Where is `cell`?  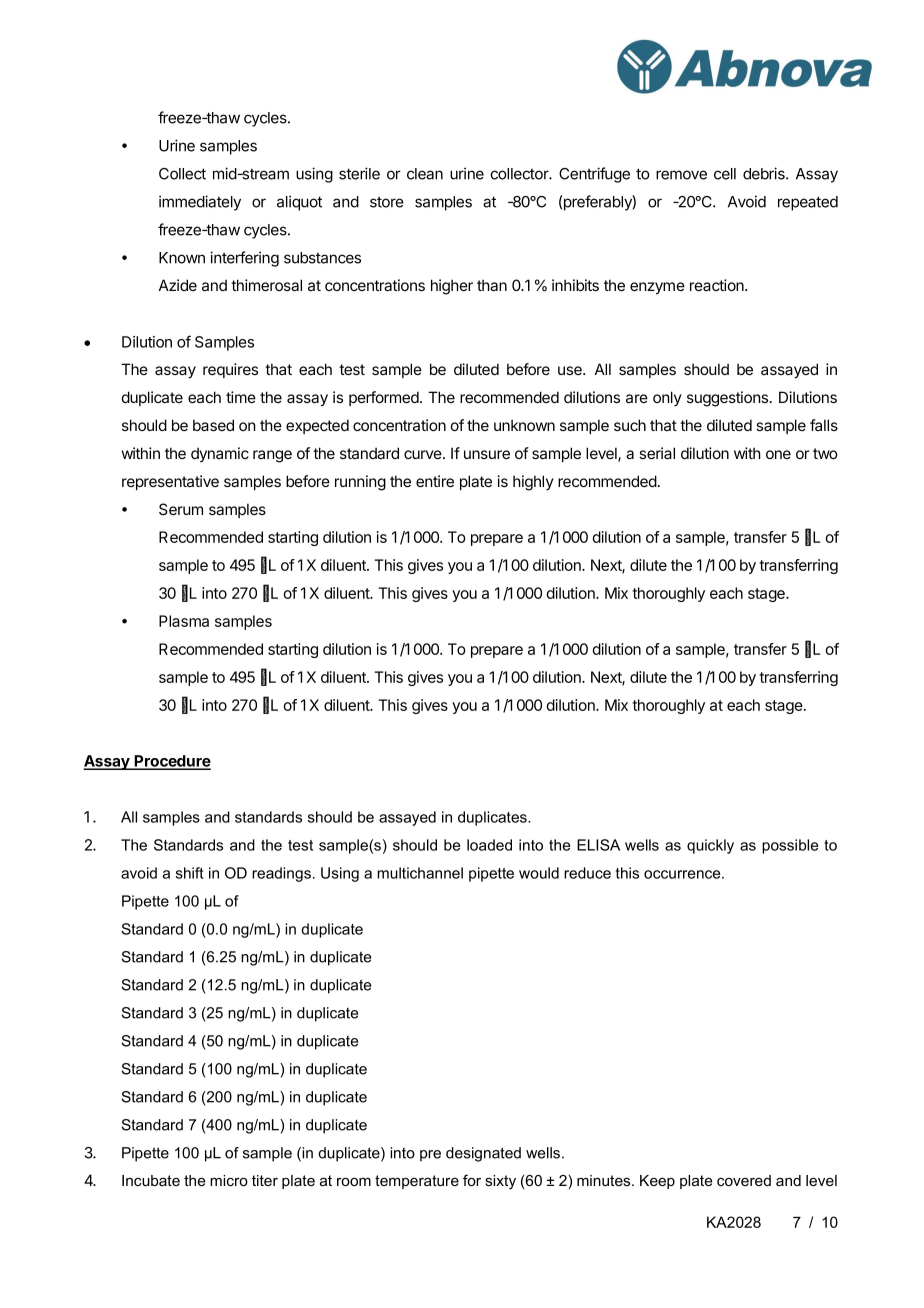 cell is located at coordinates (725, 174).
